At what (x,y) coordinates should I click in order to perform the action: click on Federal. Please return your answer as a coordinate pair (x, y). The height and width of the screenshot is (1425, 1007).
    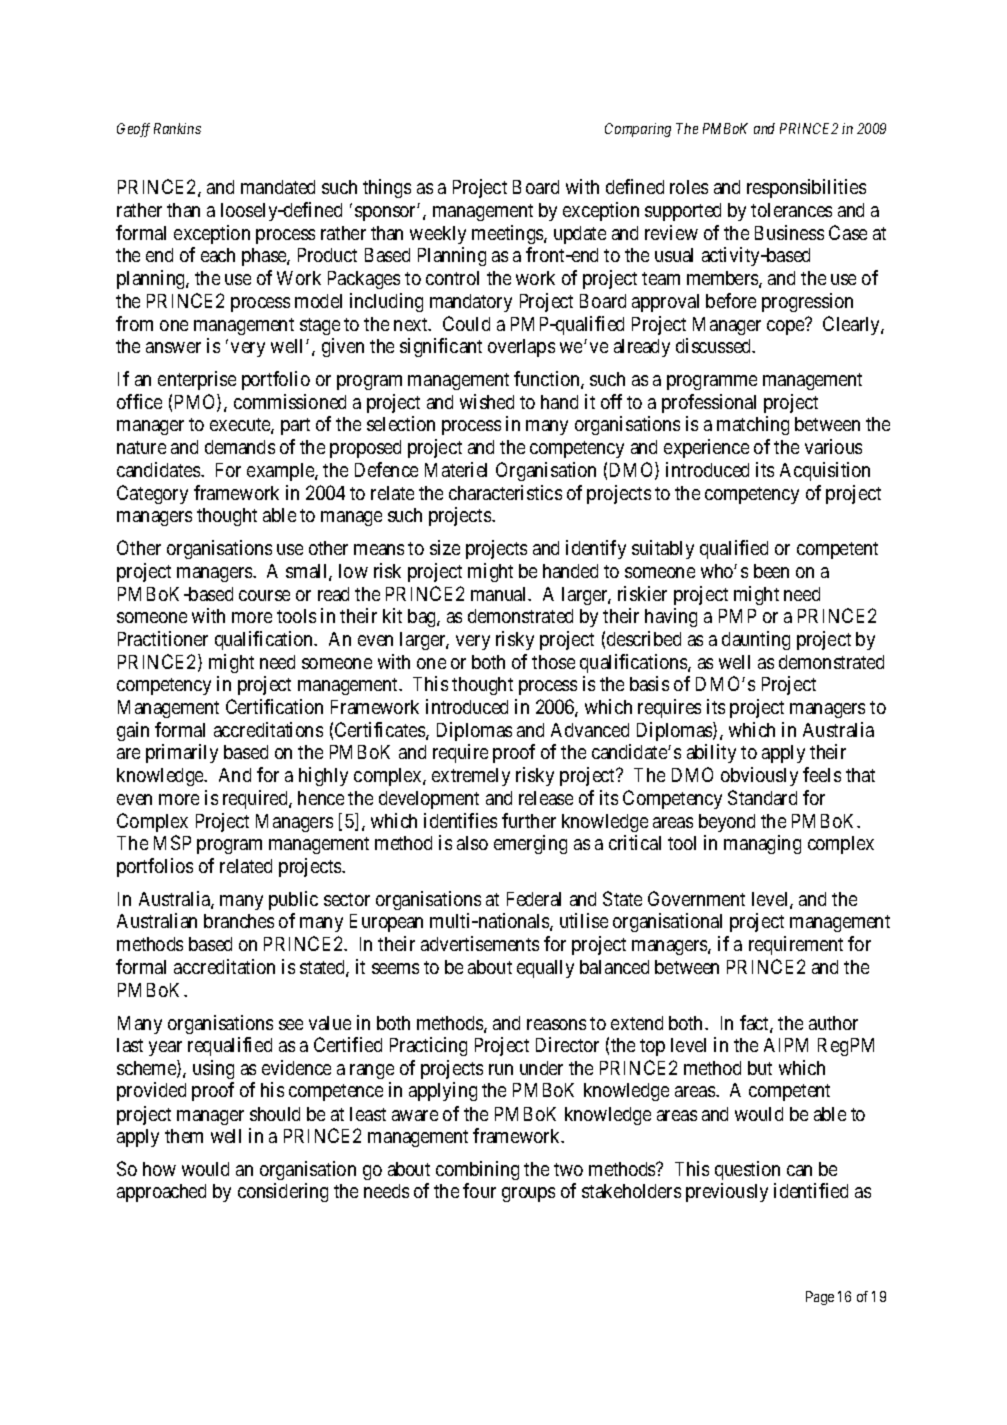
    Looking at the image, I should click on (534, 899).
